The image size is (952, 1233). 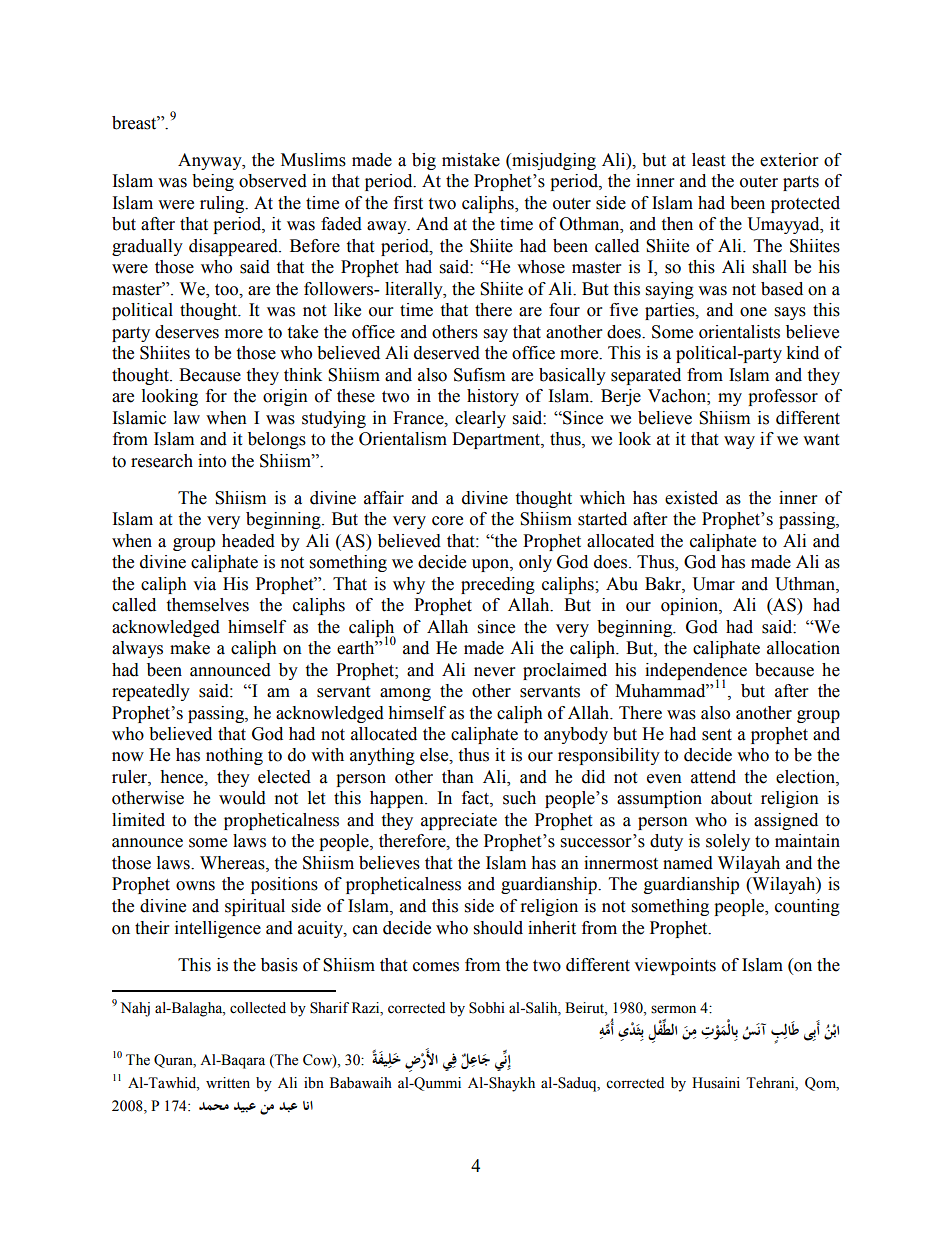 I want to click on big, so click(x=424, y=161).
